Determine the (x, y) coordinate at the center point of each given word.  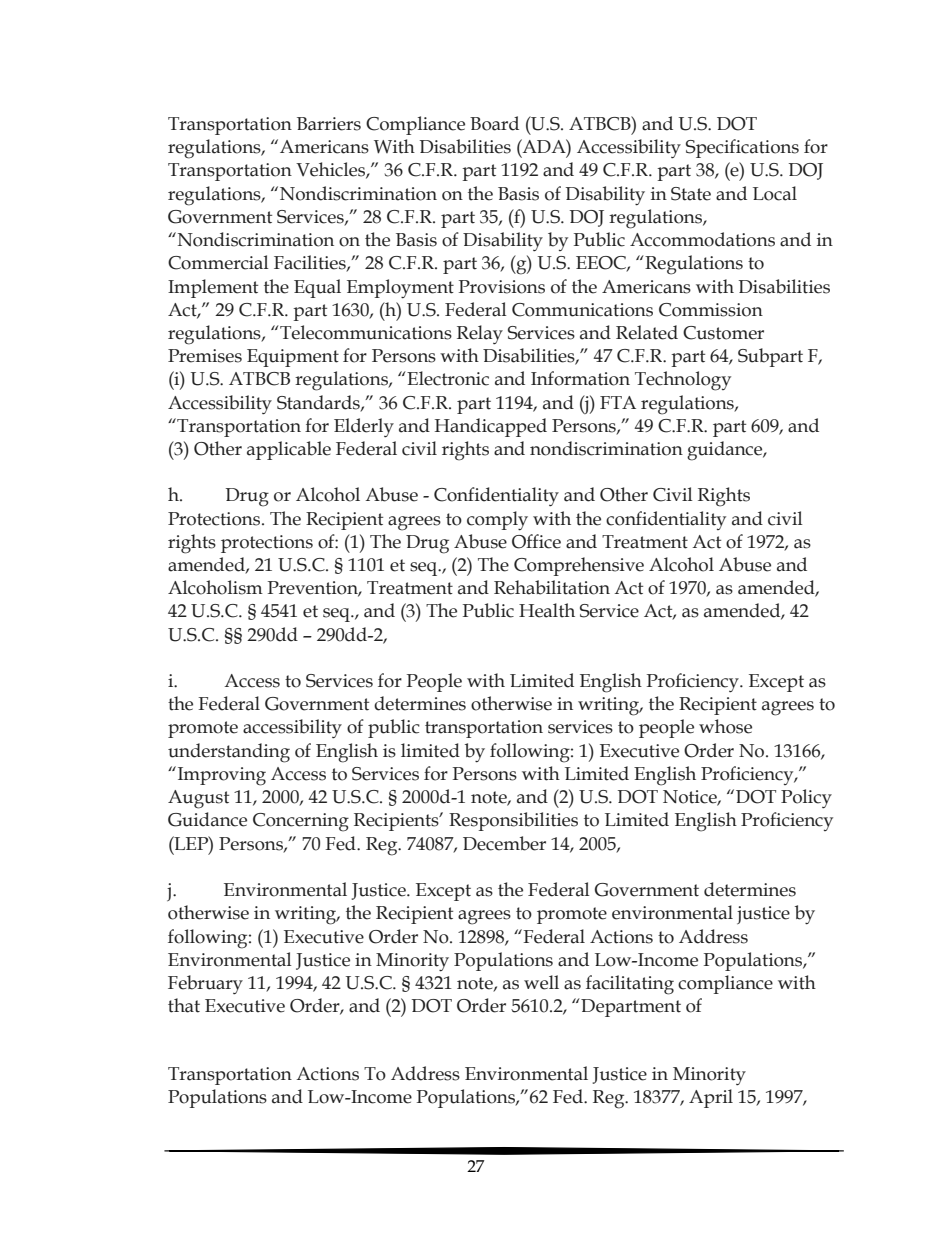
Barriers (329, 124)
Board (494, 123)
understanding (229, 753)
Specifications (742, 148)
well (541, 982)
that (184, 1005)
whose (725, 726)
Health (547, 610)
